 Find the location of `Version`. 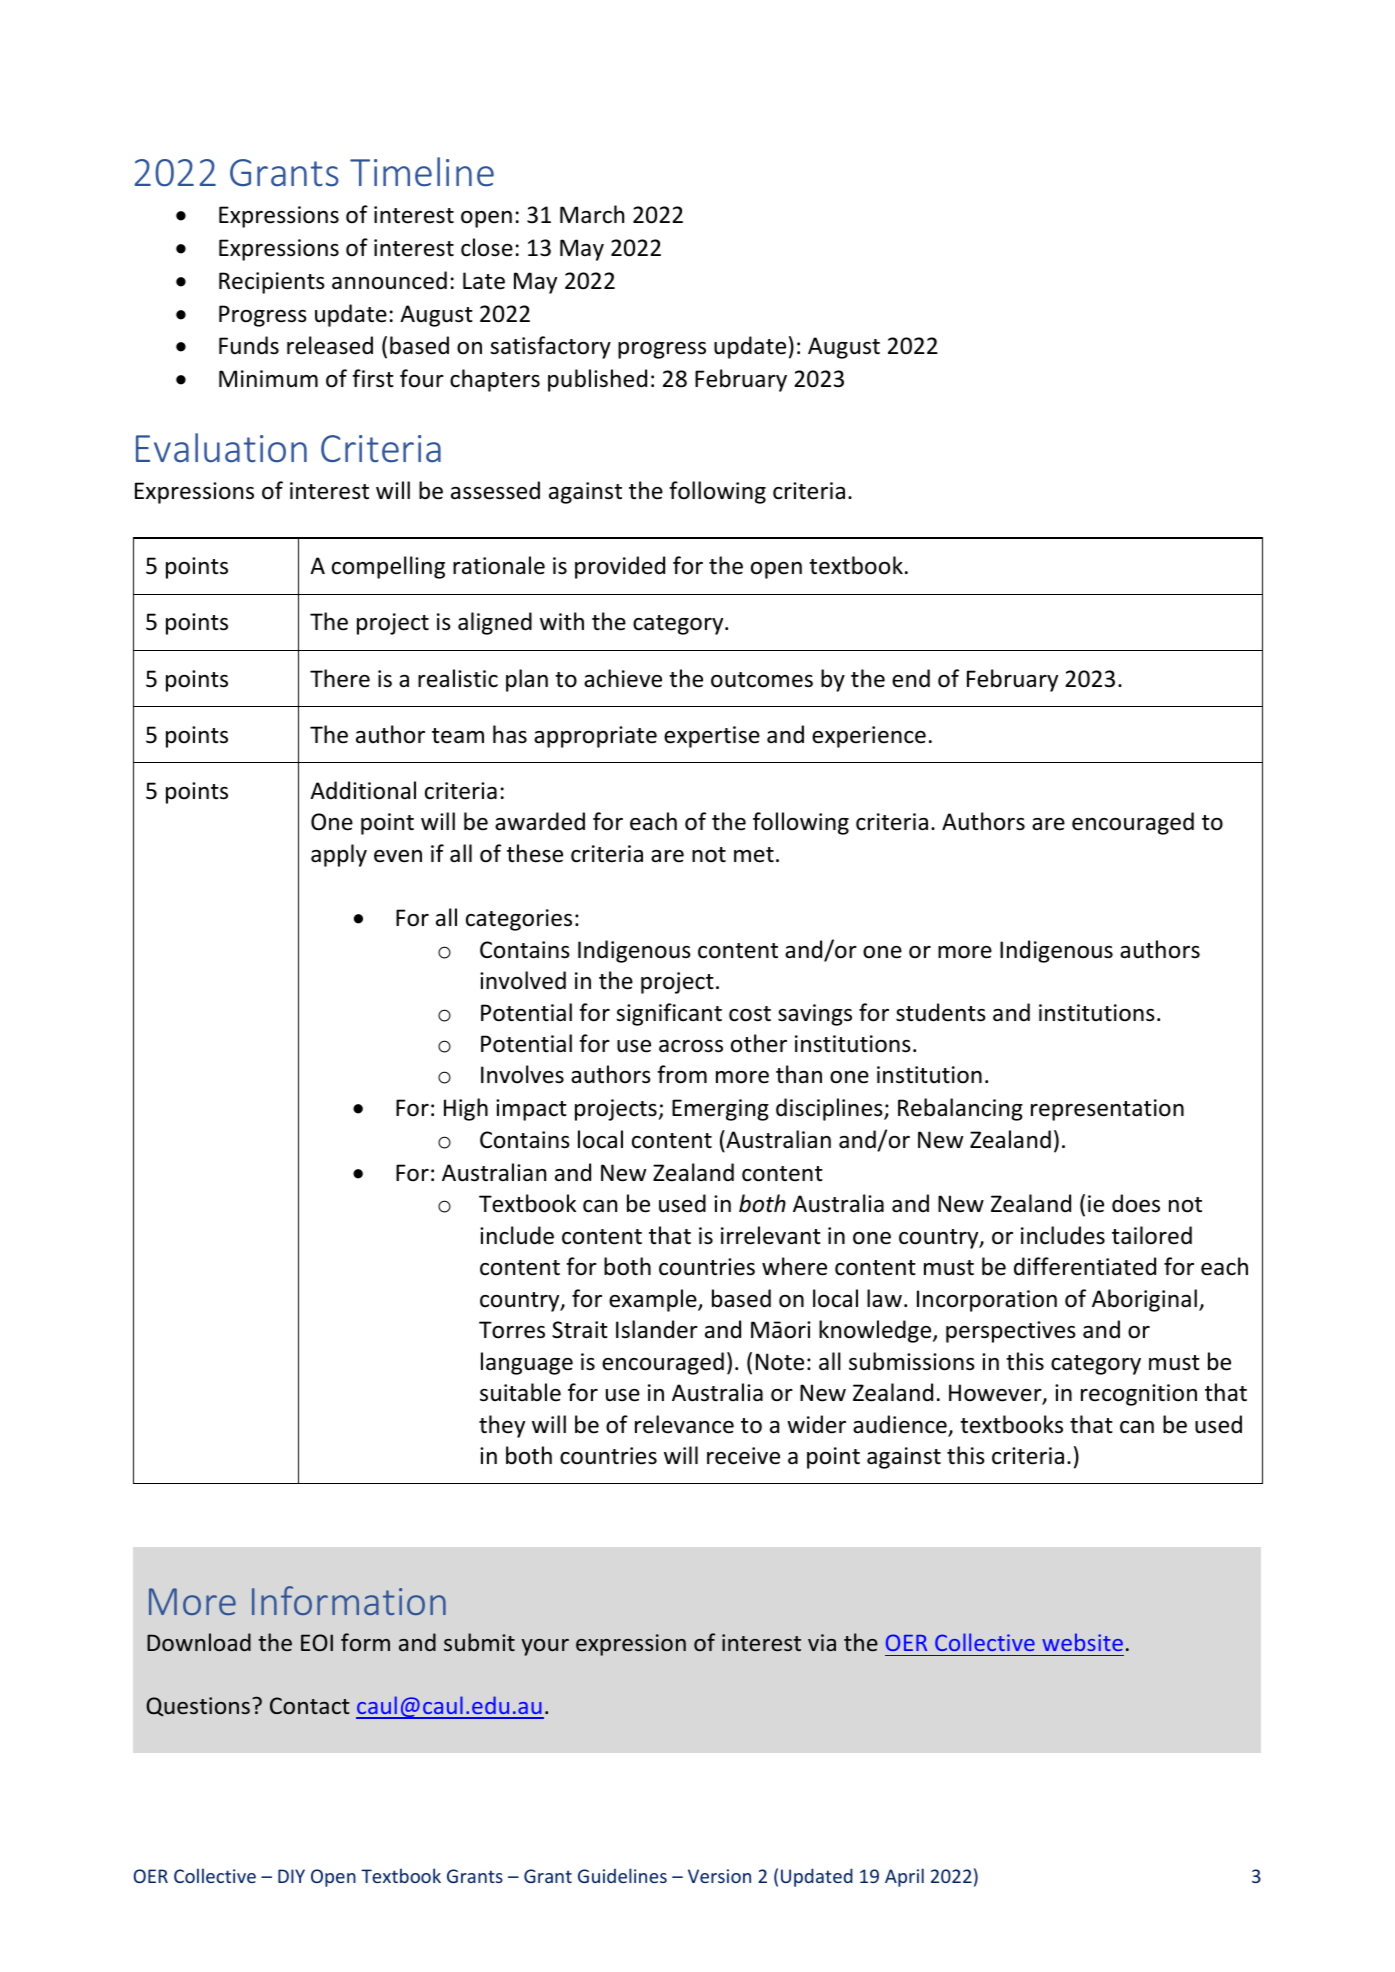

Version is located at coordinates (719, 1876).
